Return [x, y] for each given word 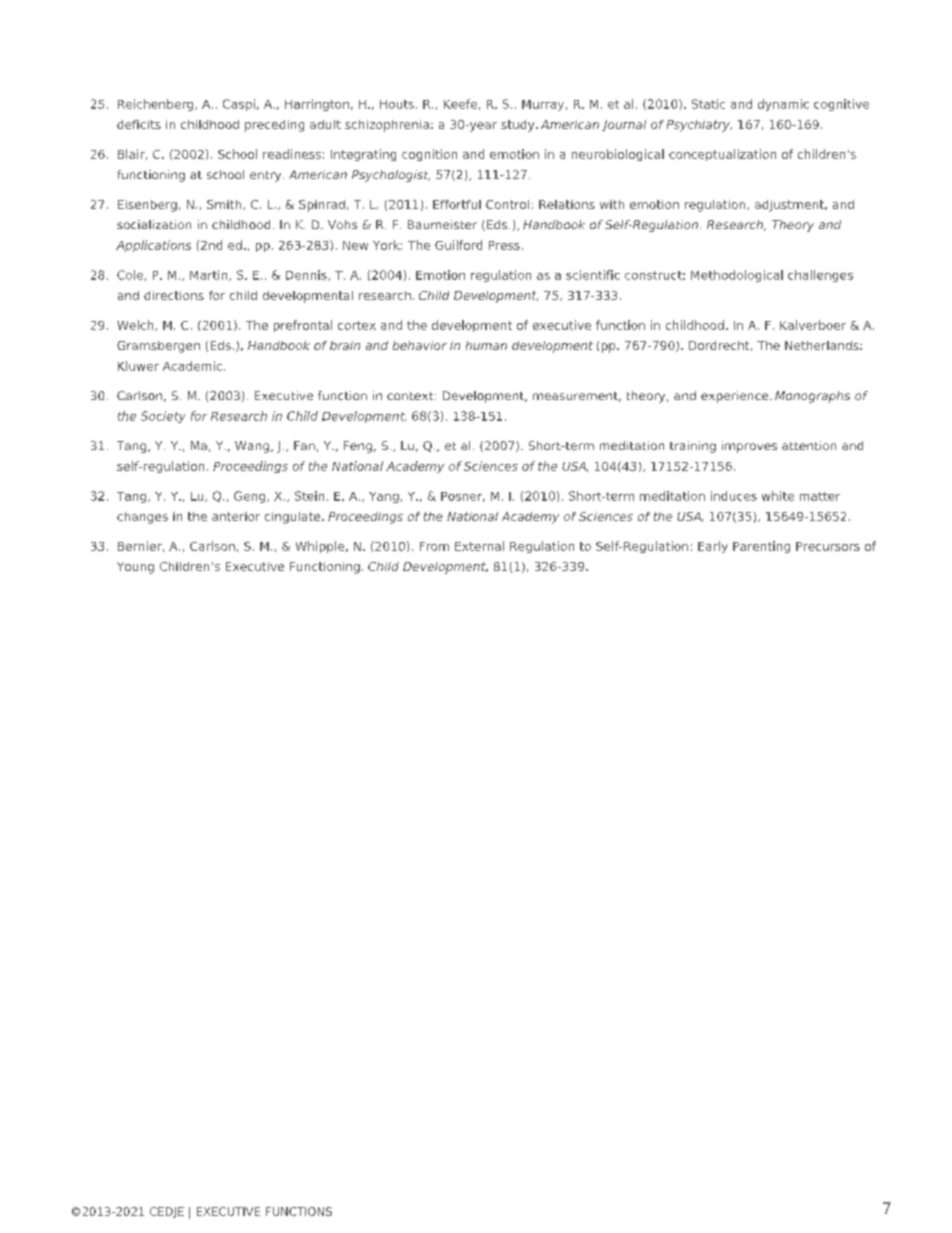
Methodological [737, 276]
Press [504, 245]
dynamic [783, 105]
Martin [210, 275]
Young [135, 568]
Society [163, 417]
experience [736, 397]
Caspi [239, 105]
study [519, 126]
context [411, 396]
